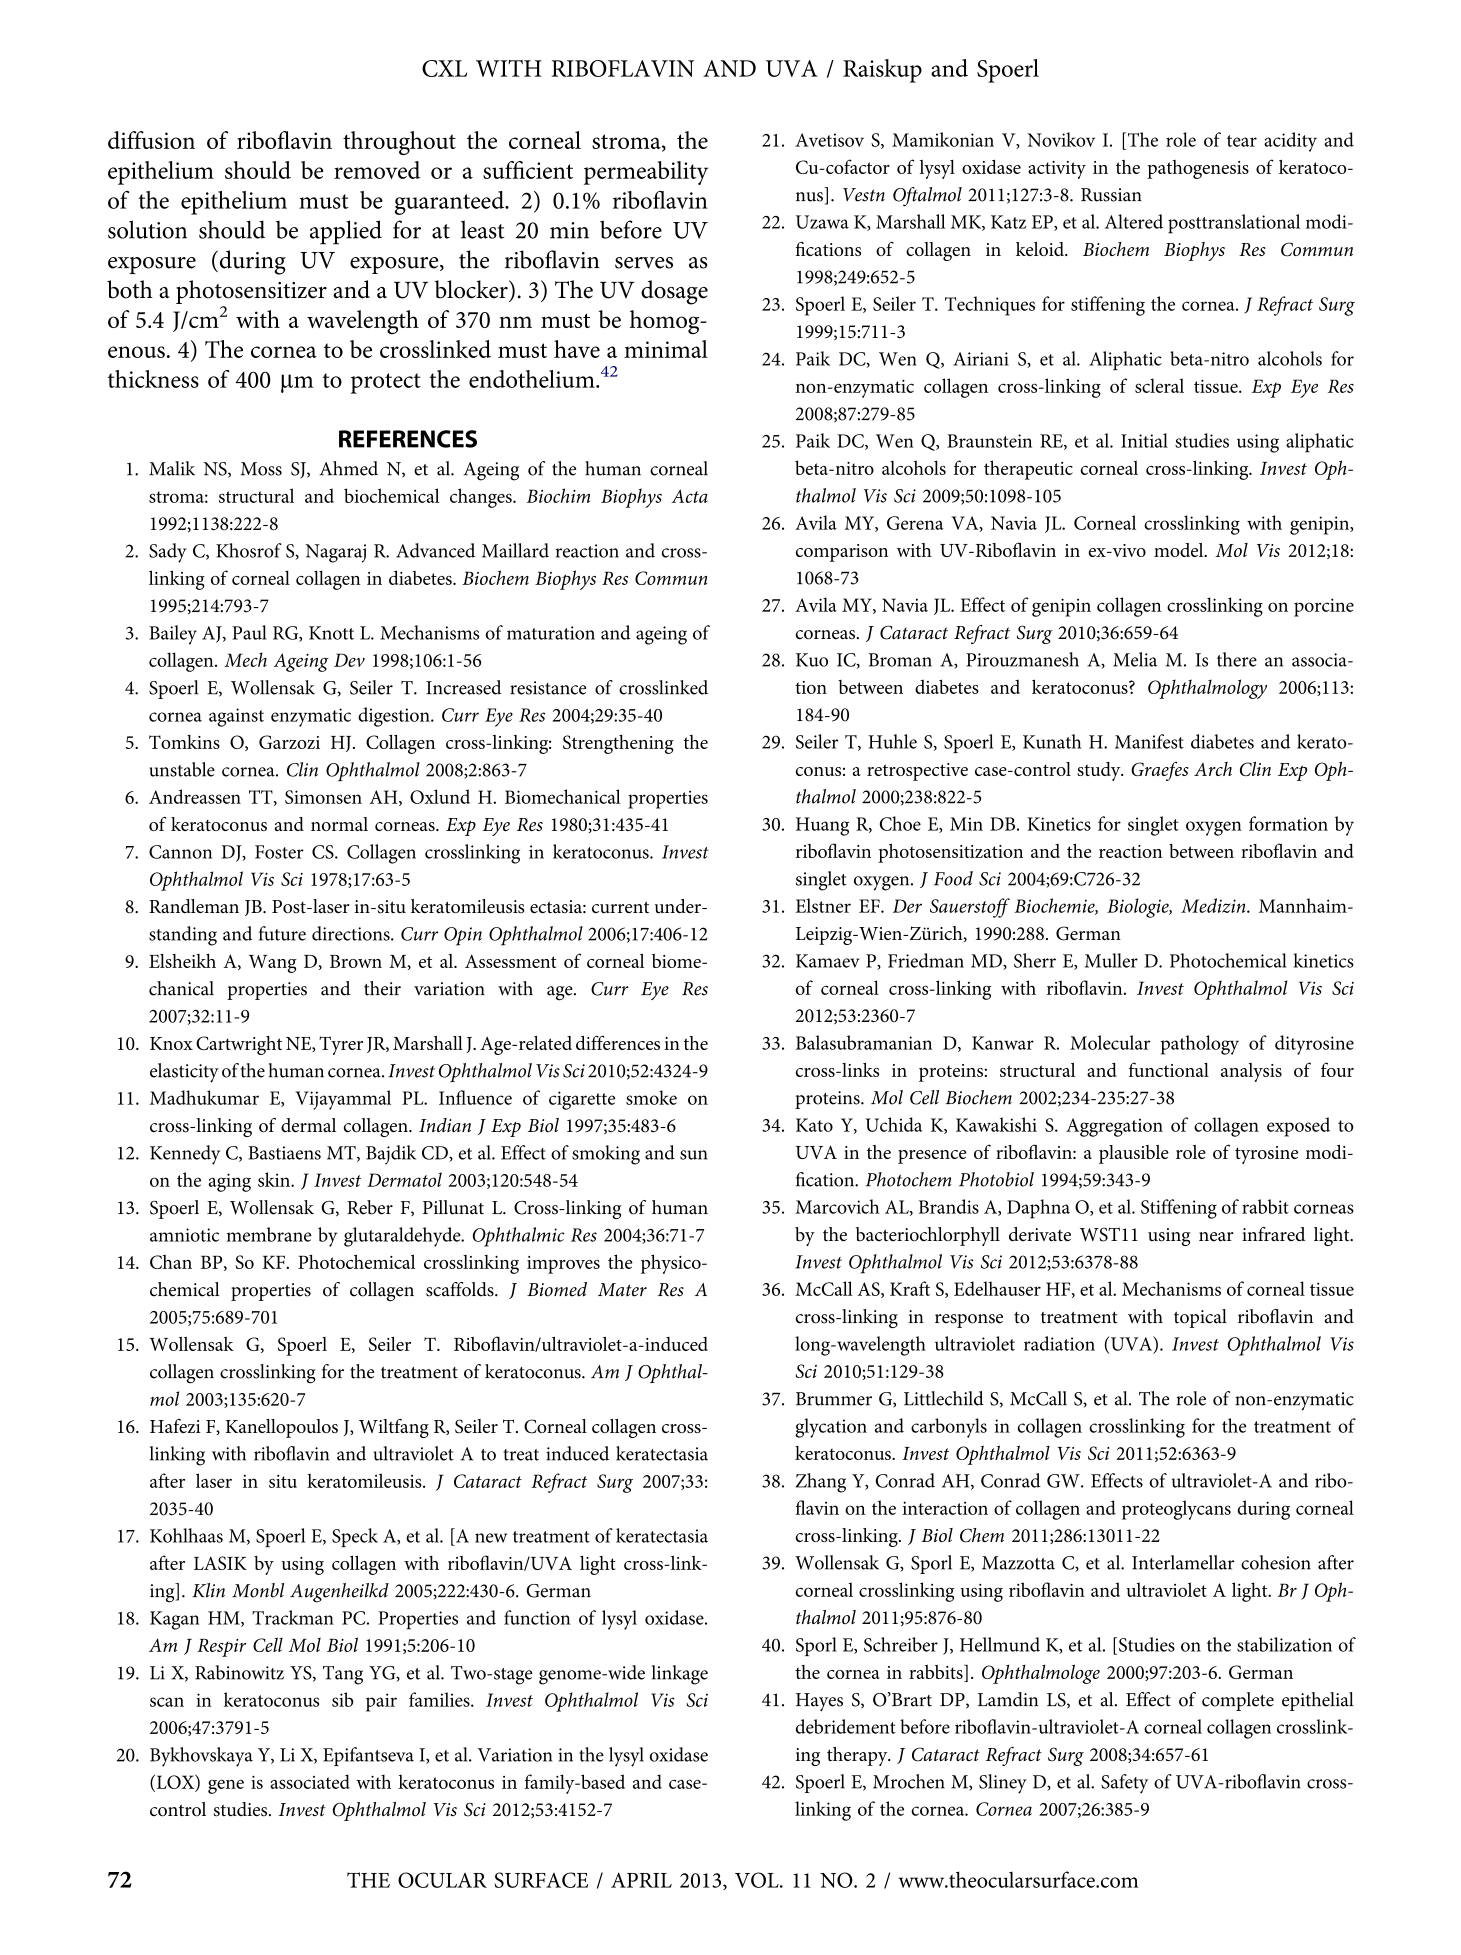 The width and height of the screenshot is (1461, 1955). Describe the element at coordinates (1111, 960) in the screenshot. I see `Muller` at that location.
